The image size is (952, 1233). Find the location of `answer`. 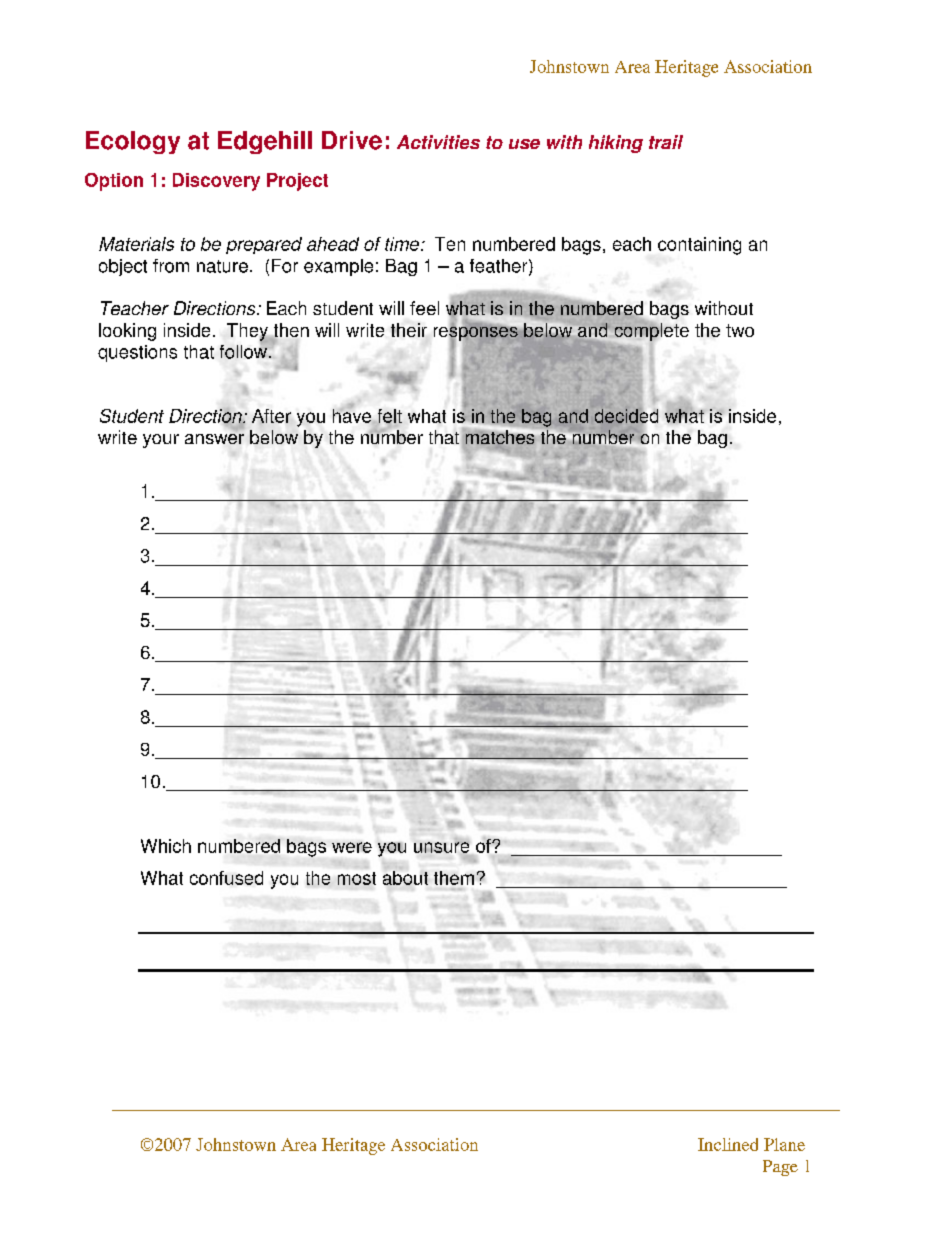

answer is located at coordinates (214, 439).
